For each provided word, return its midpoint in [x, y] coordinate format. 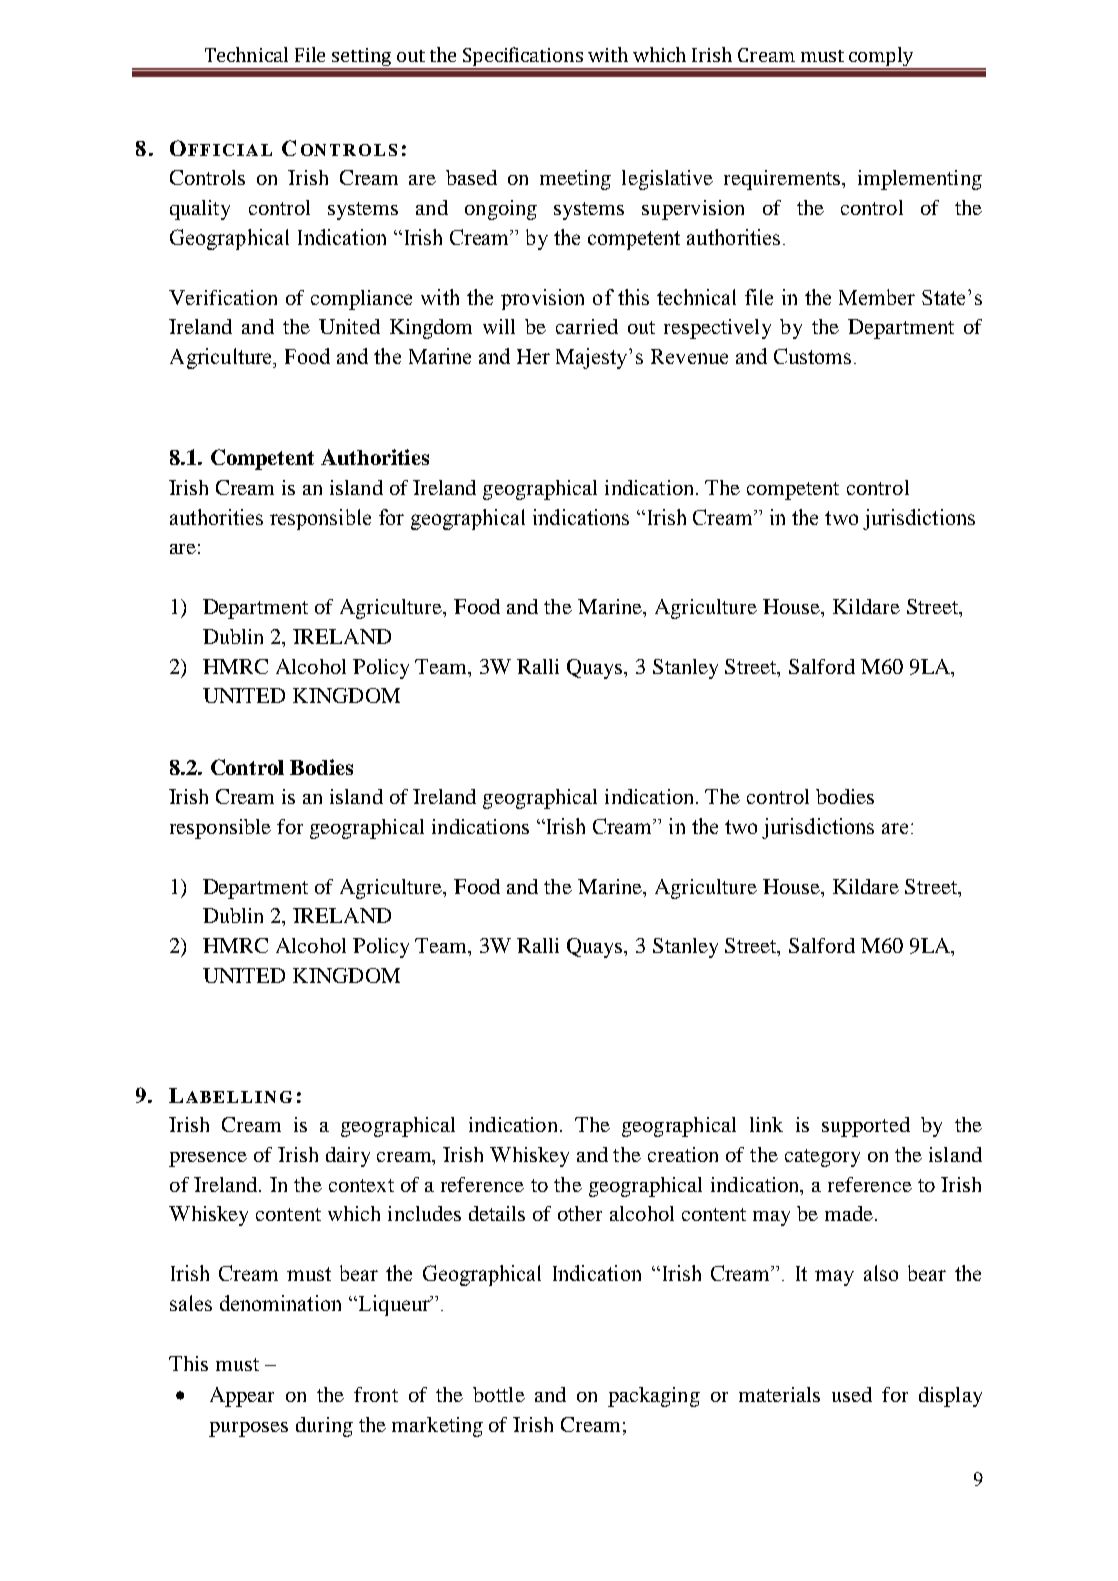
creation [683, 1154]
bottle [499, 1394]
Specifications [523, 58]
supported [866, 1127]
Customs [812, 356]
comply [881, 58]
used [852, 1394]
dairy [348, 1157]
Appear [242, 1397]
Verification [223, 297]
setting [361, 58]
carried [587, 326]
